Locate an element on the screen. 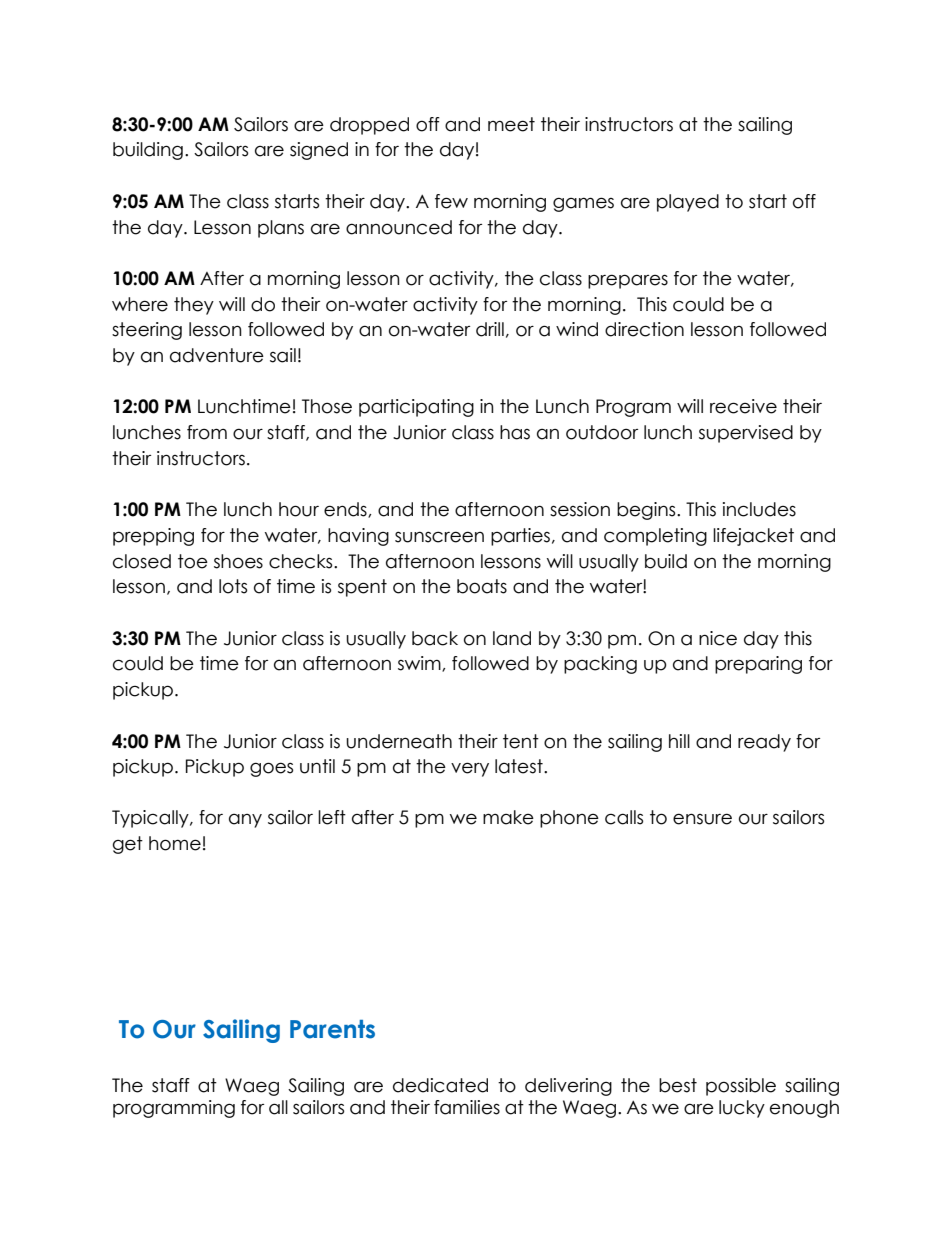  Parents is located at coordinates (332, 1029).
